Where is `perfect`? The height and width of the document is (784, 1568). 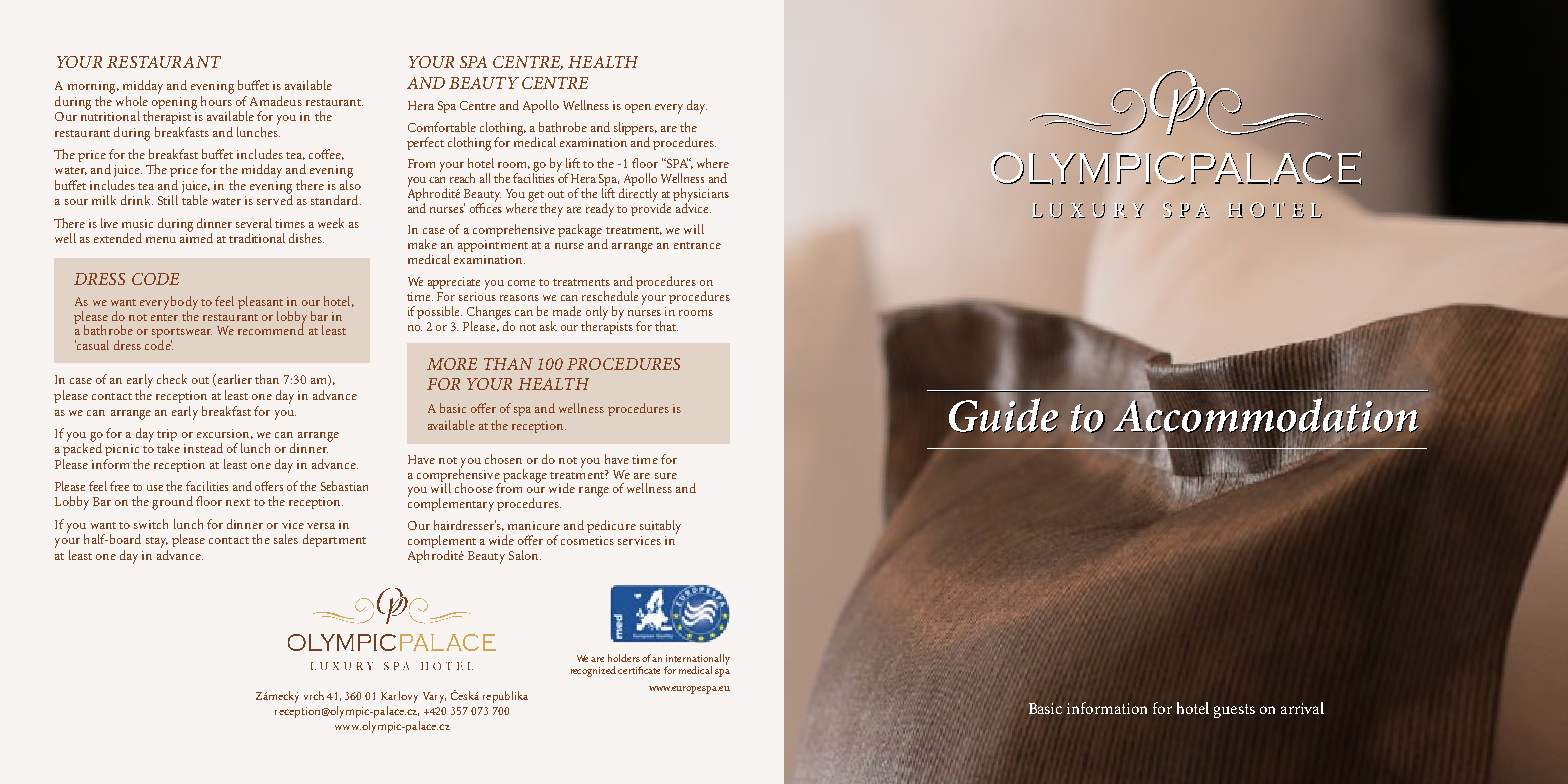 perfect is located at coordinates (425, 143).
